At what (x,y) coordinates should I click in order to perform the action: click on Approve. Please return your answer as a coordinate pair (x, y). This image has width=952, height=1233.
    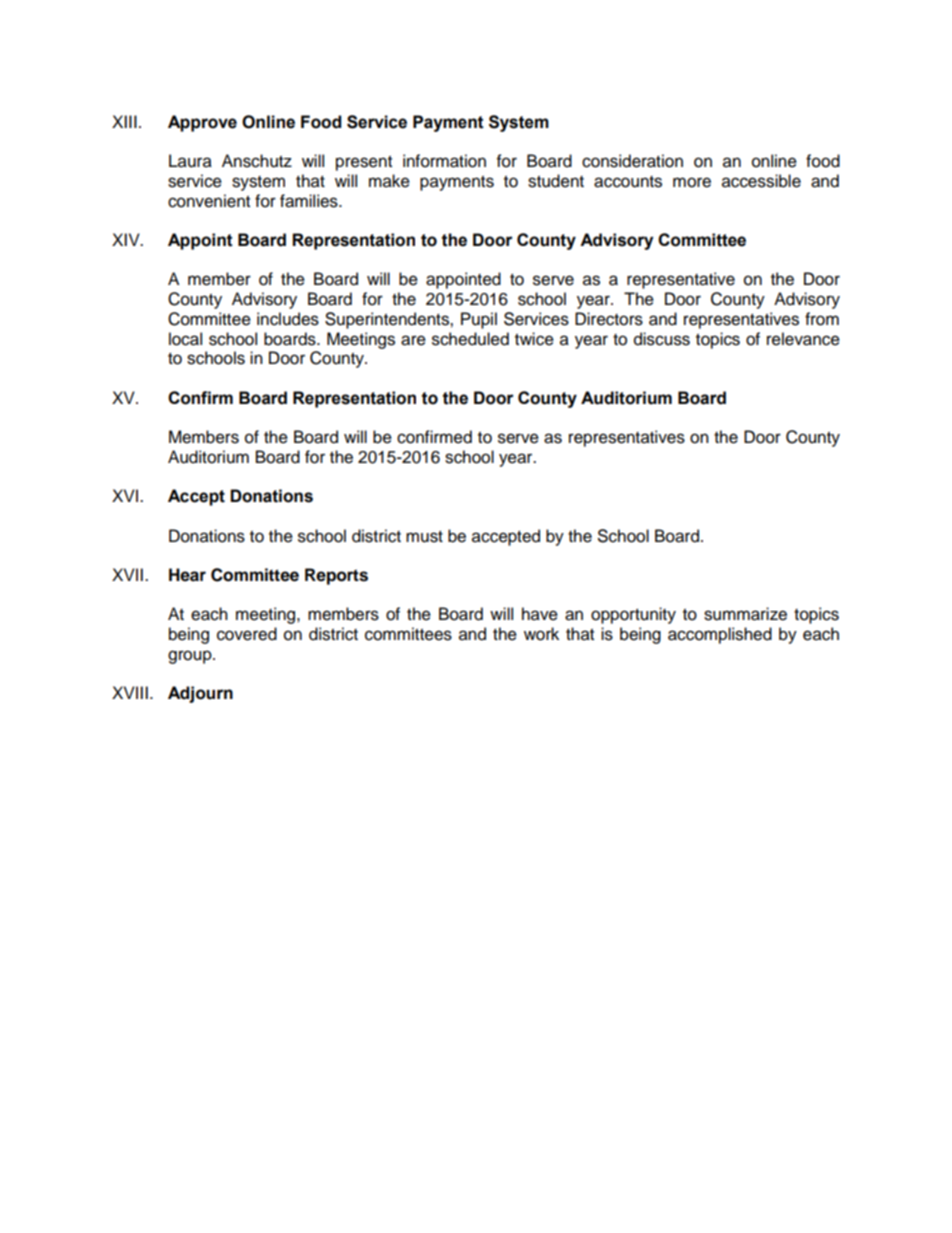
    Looking at the image, I should click on (202, 123).
